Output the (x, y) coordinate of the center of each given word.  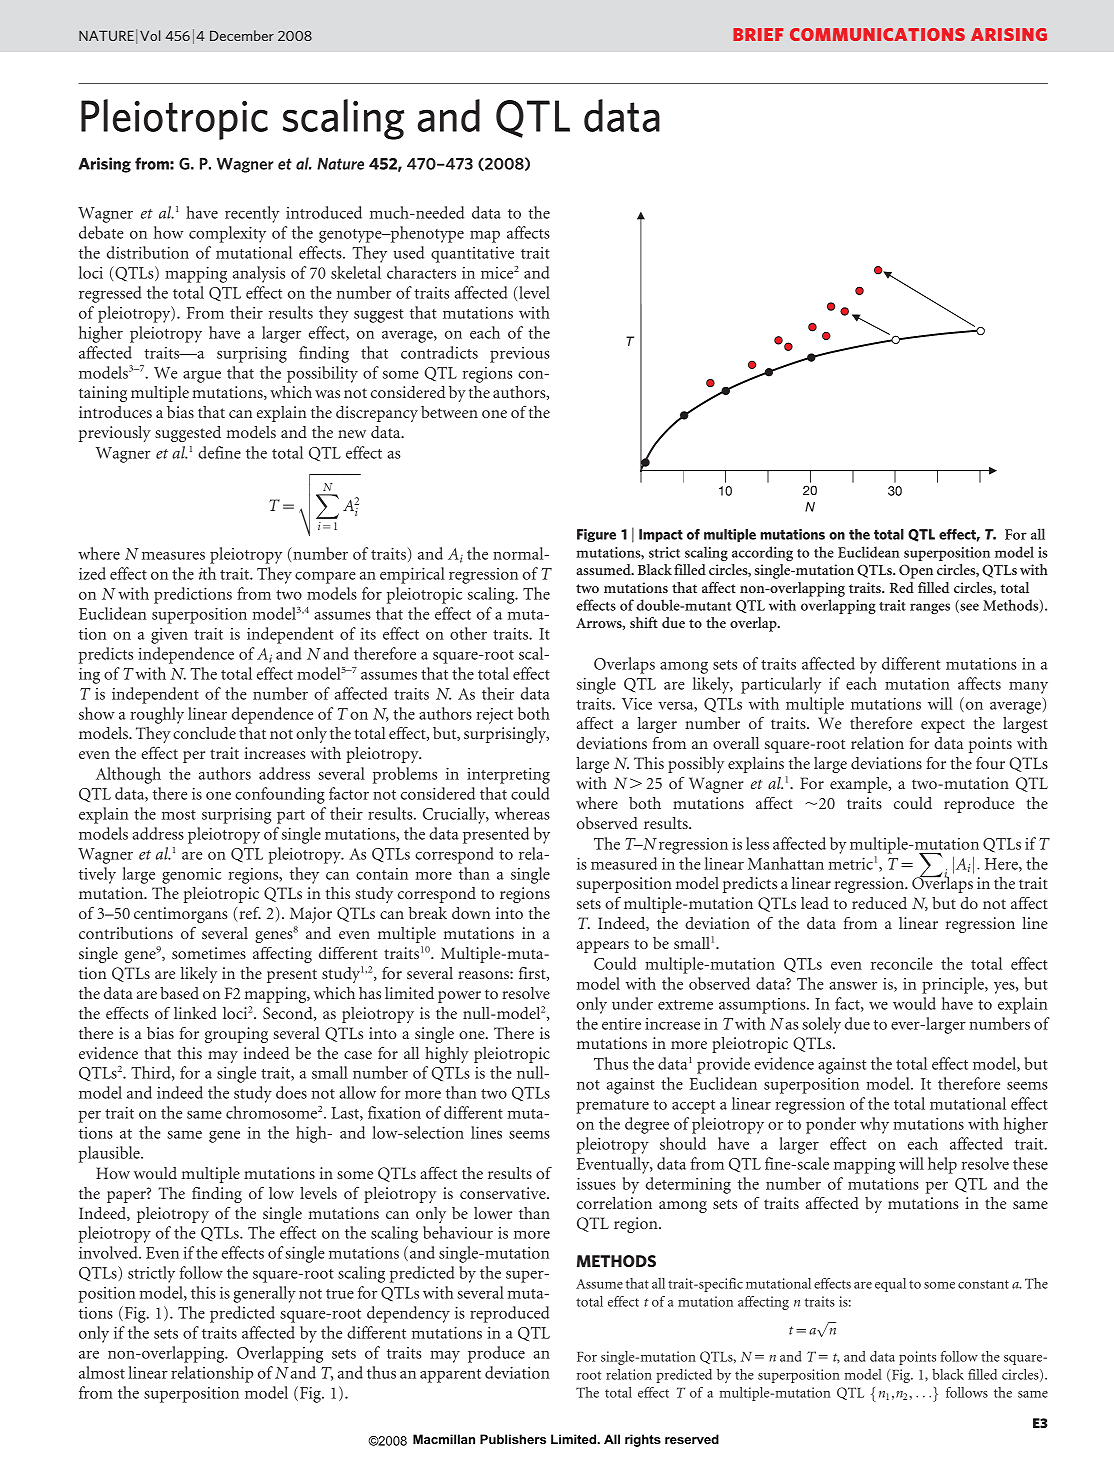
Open (916, 571)
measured (624, 863)
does (291, 1092)
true (340, 1294)
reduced (879, 903)
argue (202, 377)
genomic (191, 876)
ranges (930, 608)
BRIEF (758, 34)
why (874, 1125)
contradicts (439, 352)
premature (612, 1107)
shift (644, 622)
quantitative (472, 255)
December (242, 35)
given (169, 636)
